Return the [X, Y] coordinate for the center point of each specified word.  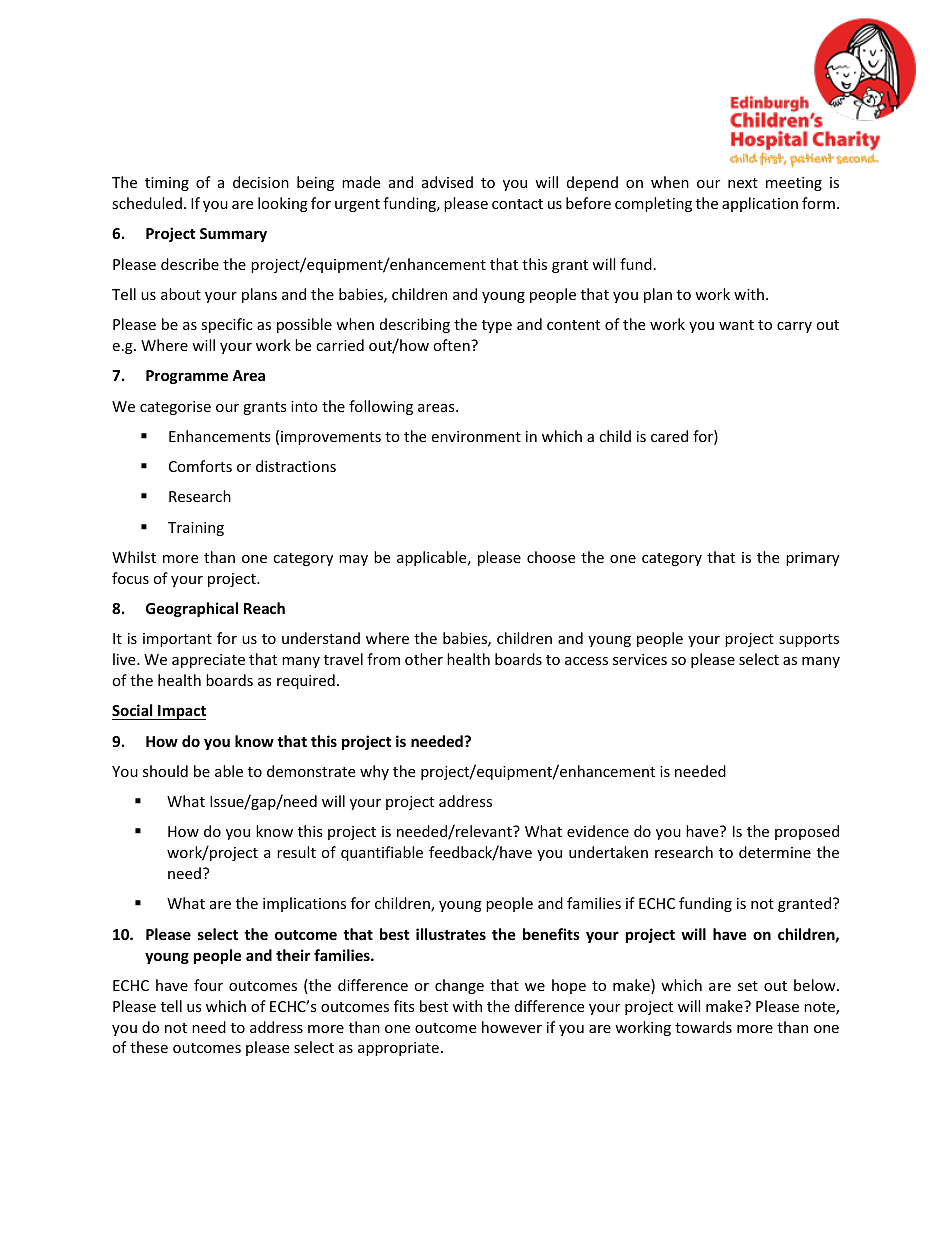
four [208, 985]
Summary [233, 235]
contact [517, 204]
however [512, 1027]
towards [703, 1027]
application [760, 204]
